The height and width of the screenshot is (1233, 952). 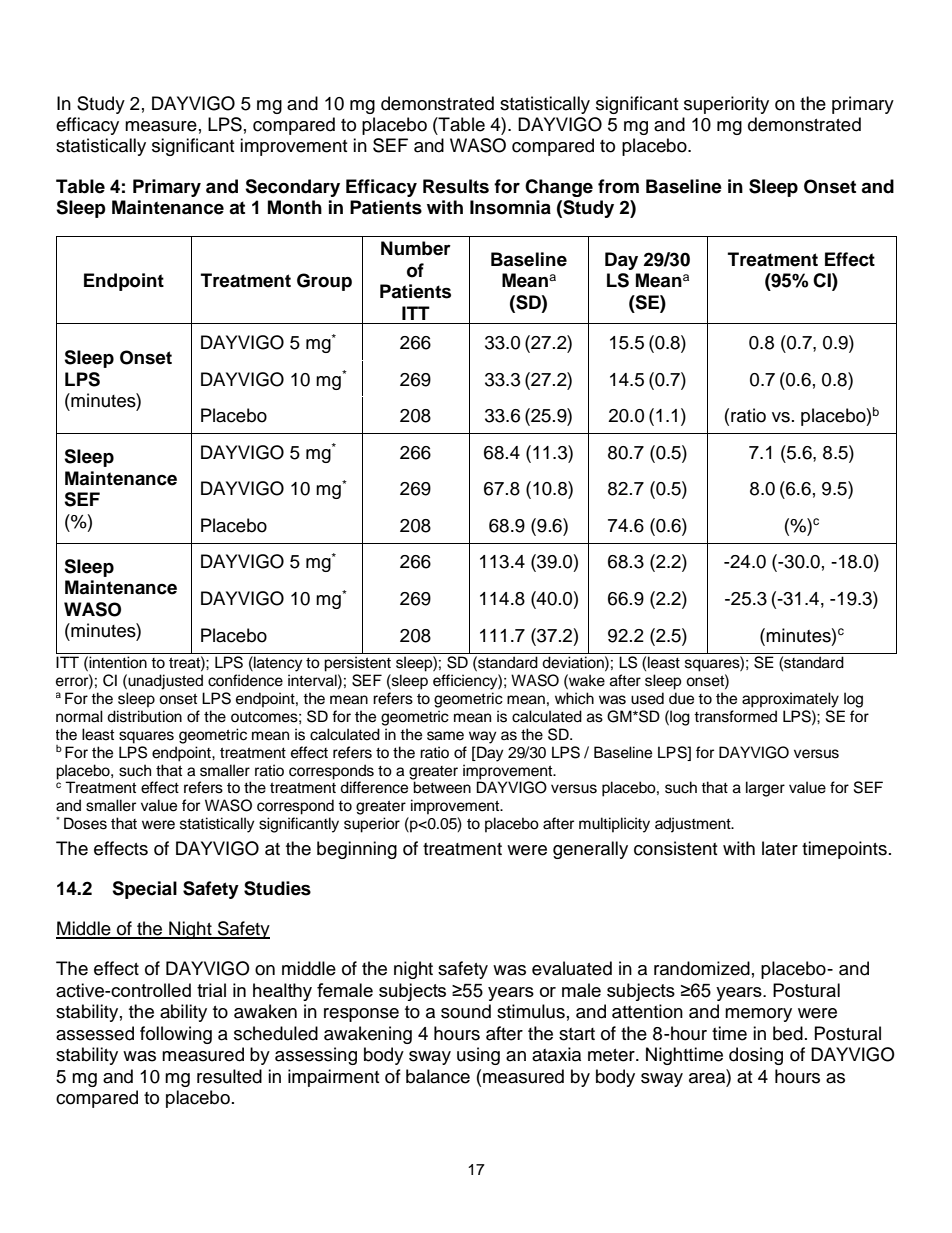 I want to click on following, so click(x=176, y=1035).
